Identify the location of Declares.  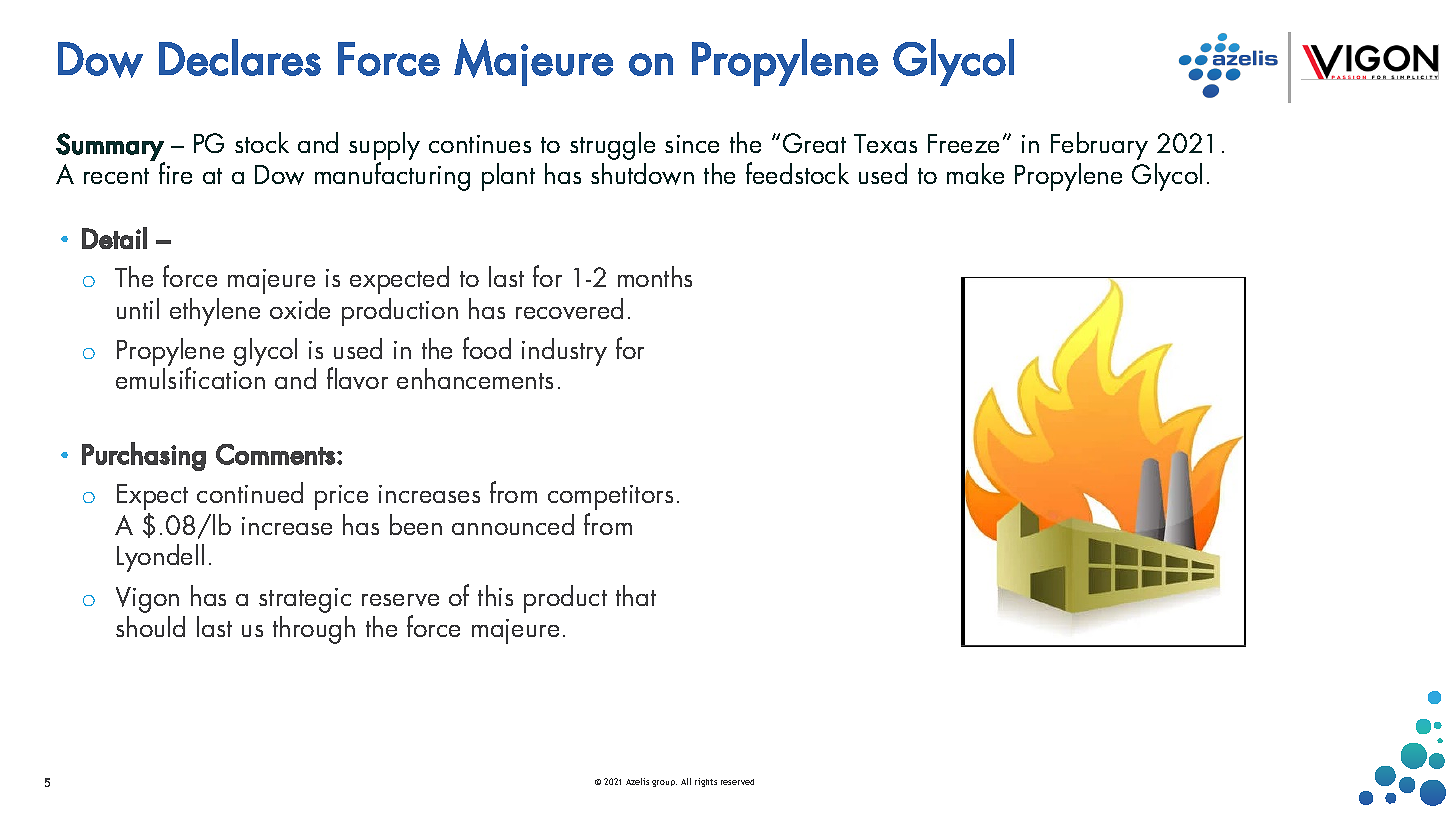
(240, 57).
